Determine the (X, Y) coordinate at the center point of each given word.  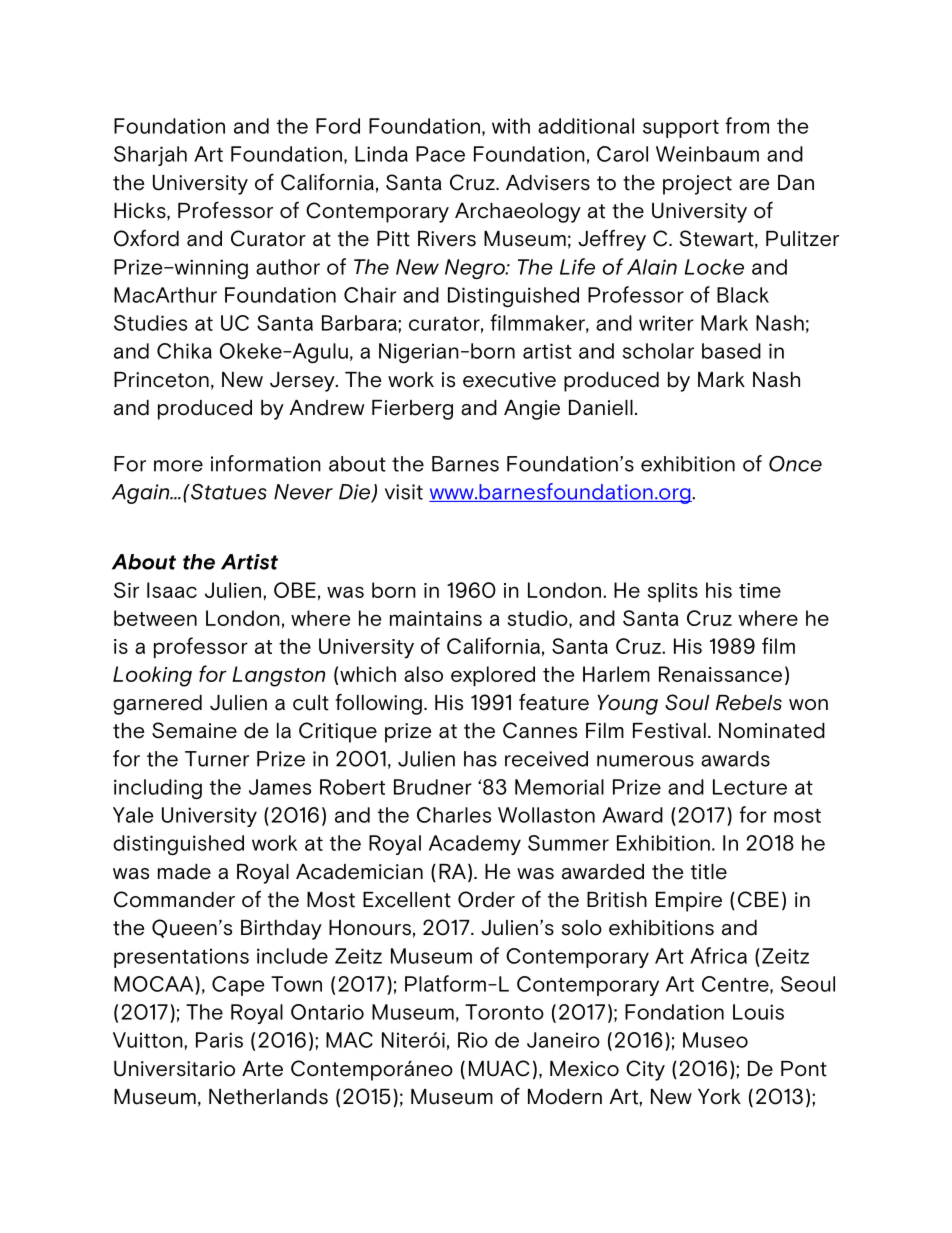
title (709, 872)
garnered (157, 705)
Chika (184, 351)
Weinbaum (707, 154)
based (731, 351)
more (178, 466)
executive (509, 380)
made (184, 872)
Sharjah (150, 156)
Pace (440, 154)
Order (486, 899)
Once (795, 464)
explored (493, 676)
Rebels (749, 703)
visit (404, 492)
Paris (219, 1040)
